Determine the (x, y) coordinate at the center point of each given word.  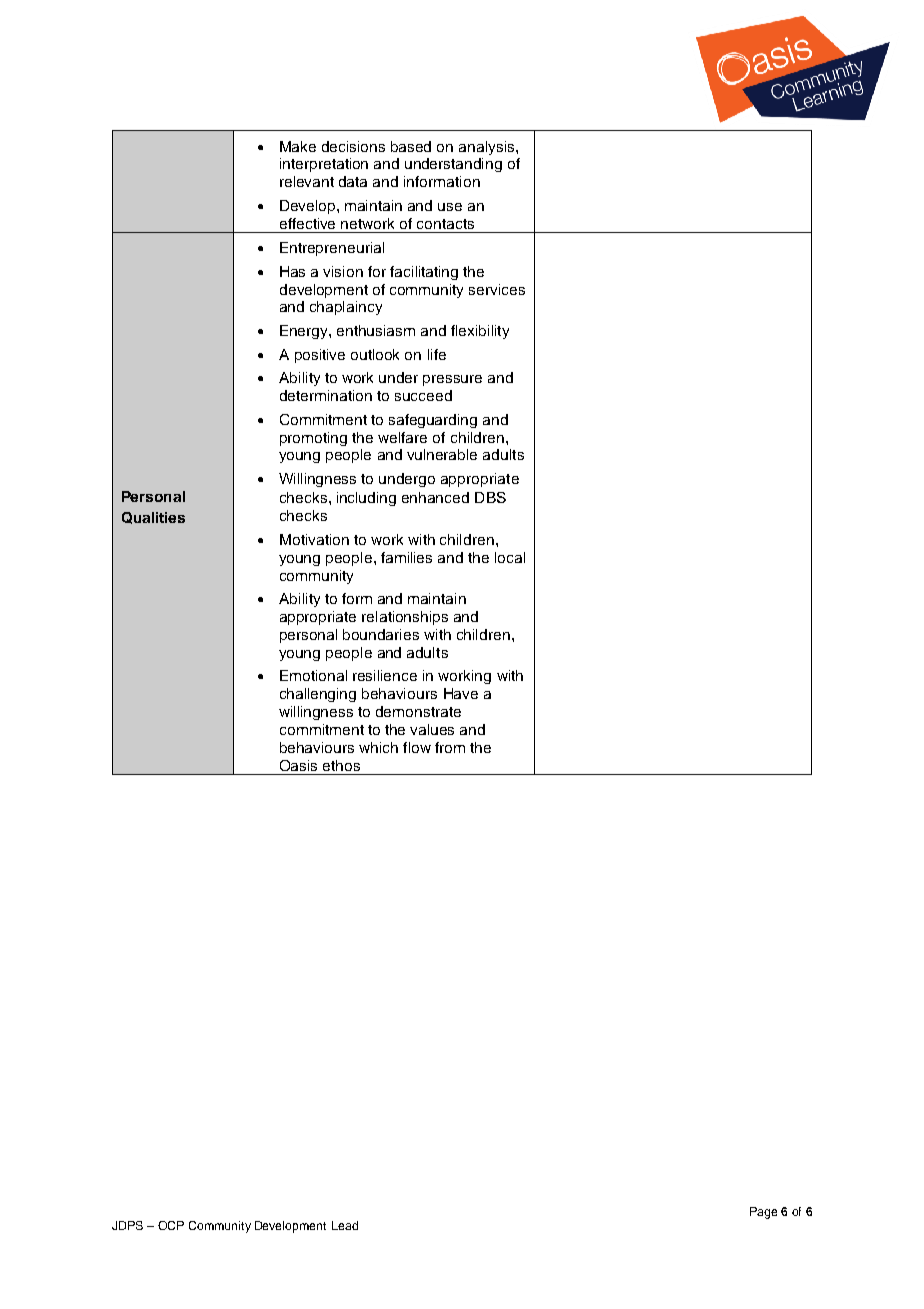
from (450, 747)
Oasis (298, 765)
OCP (171, 1225)
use (450, 207)
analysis (488, 148)
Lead (345, 1225)
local (510, 557)
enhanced (435, 497)
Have (461, 693)
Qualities (153, 518)
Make (298, 146)
